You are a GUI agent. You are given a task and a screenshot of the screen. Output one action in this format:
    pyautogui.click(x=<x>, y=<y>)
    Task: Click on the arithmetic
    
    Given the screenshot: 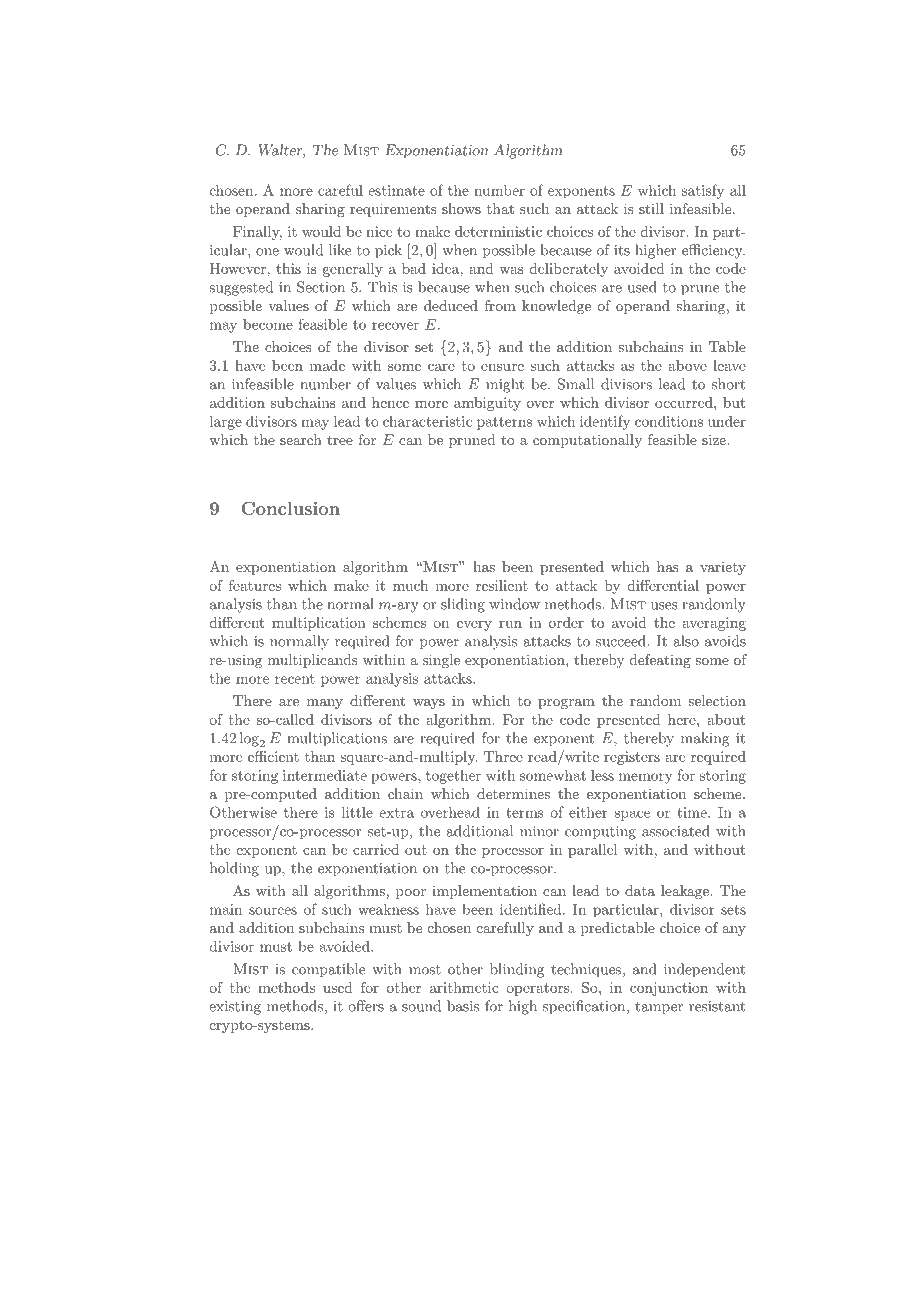 What is the action you would take?
    pyautogui.click(x=464, y=987)
